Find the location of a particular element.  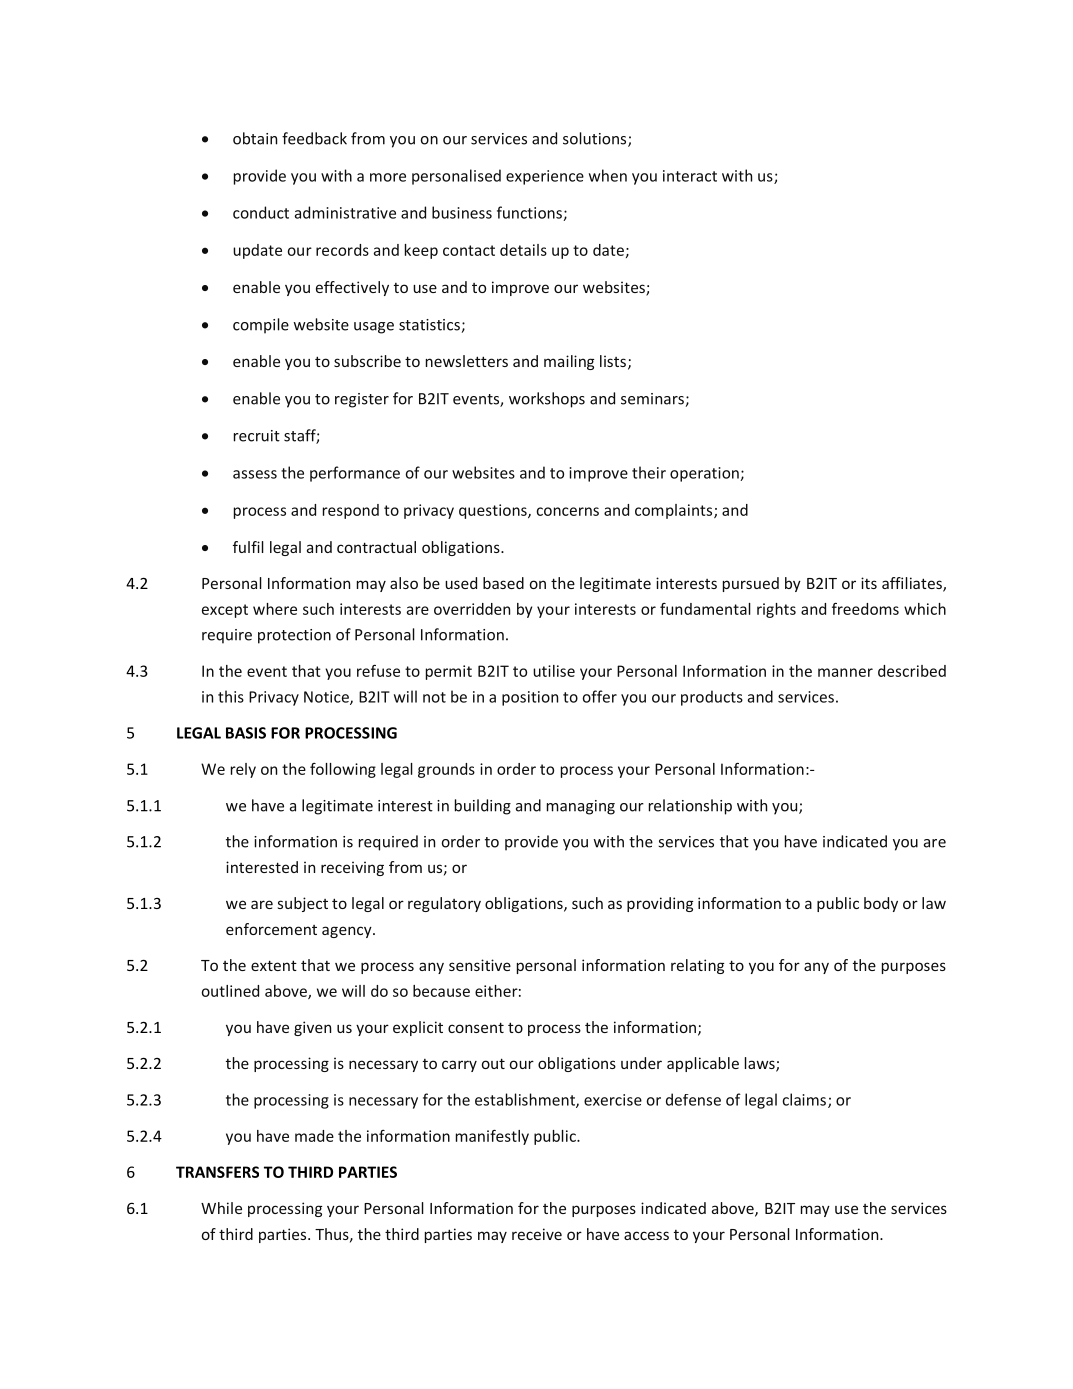

feedback is located at coordinates (314, 138).
